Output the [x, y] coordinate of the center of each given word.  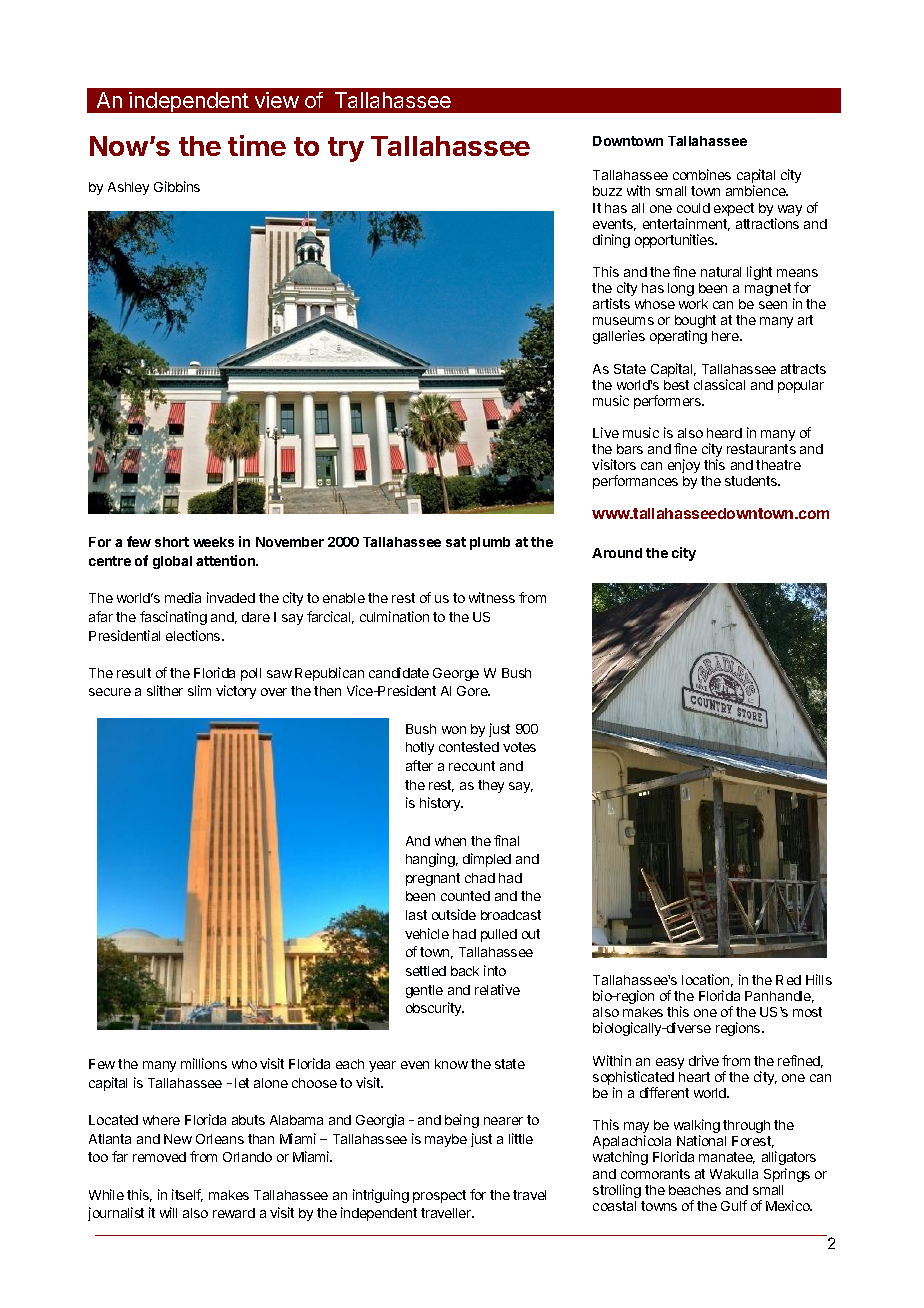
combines [702, 174]
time [257, 145]
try [346, 149]
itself [187, 1195]
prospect [439, 1196]
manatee [727, 1158]
